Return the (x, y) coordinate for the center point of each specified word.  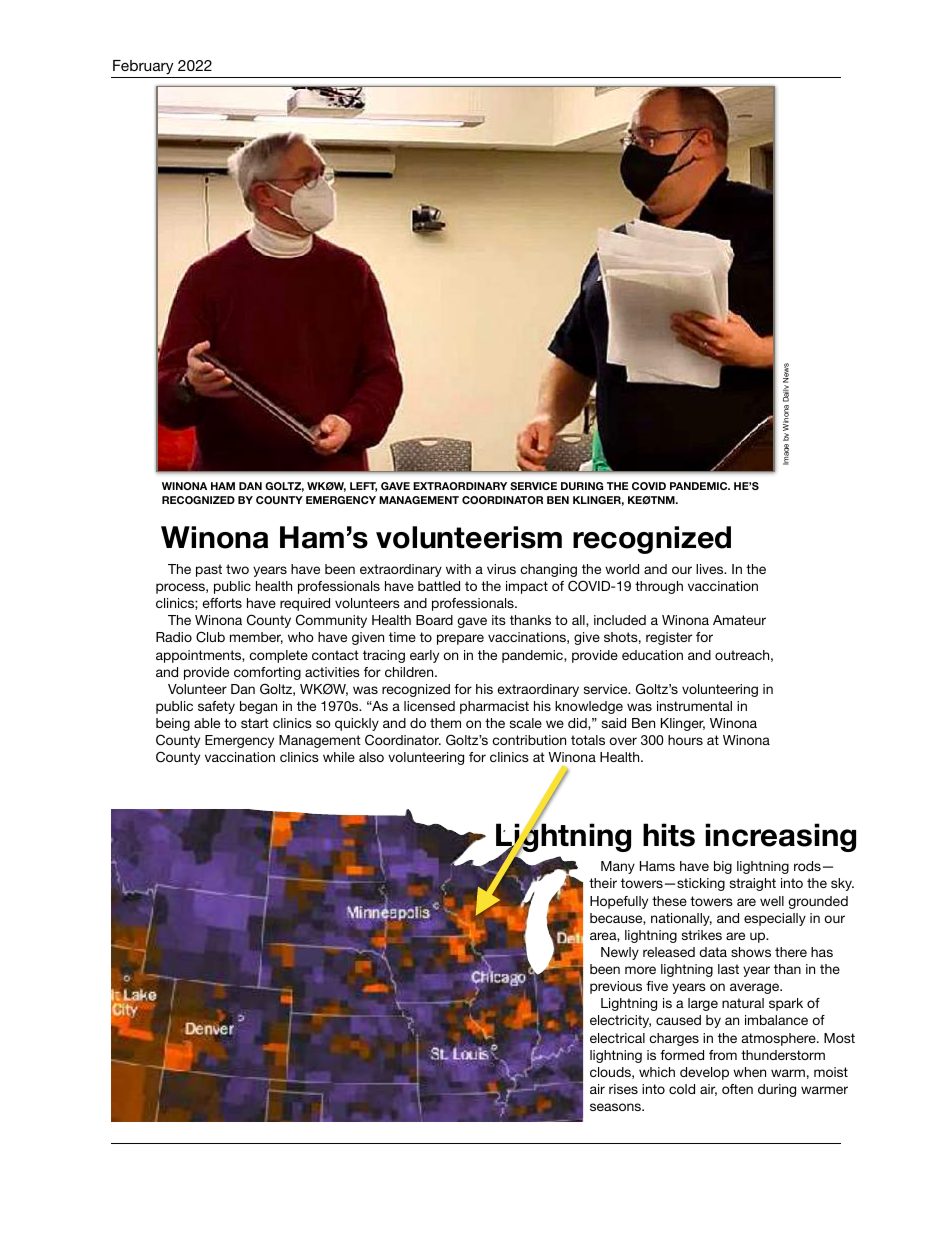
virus (501, 569)
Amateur (739, 620)
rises (623, 1089)
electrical (617, 1038)
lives (711, 569)
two (237, 569)
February (143, 67)
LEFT (363, 487)
